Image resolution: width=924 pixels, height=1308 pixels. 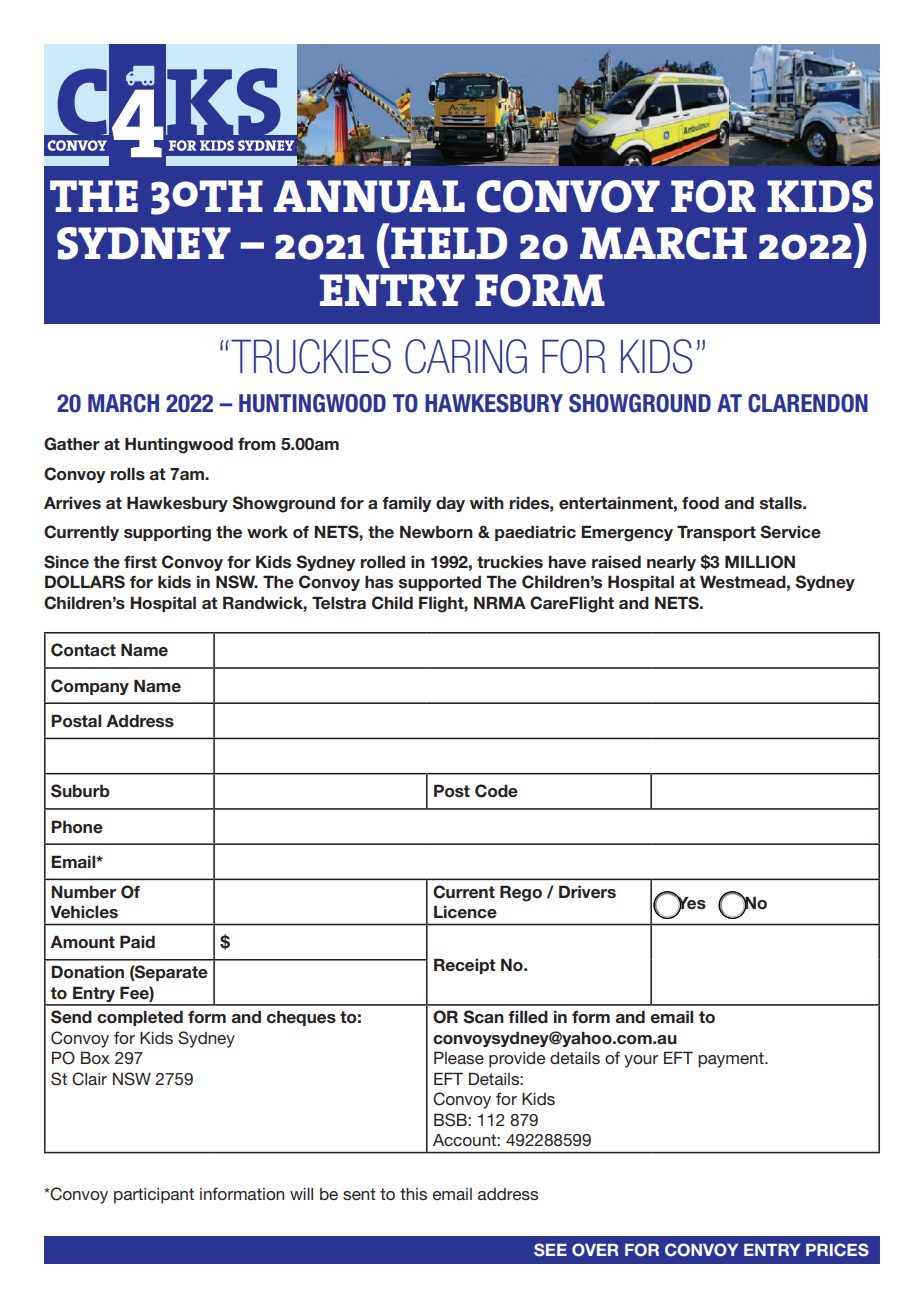 I want to click on Number, so click(x=83, y=892).
